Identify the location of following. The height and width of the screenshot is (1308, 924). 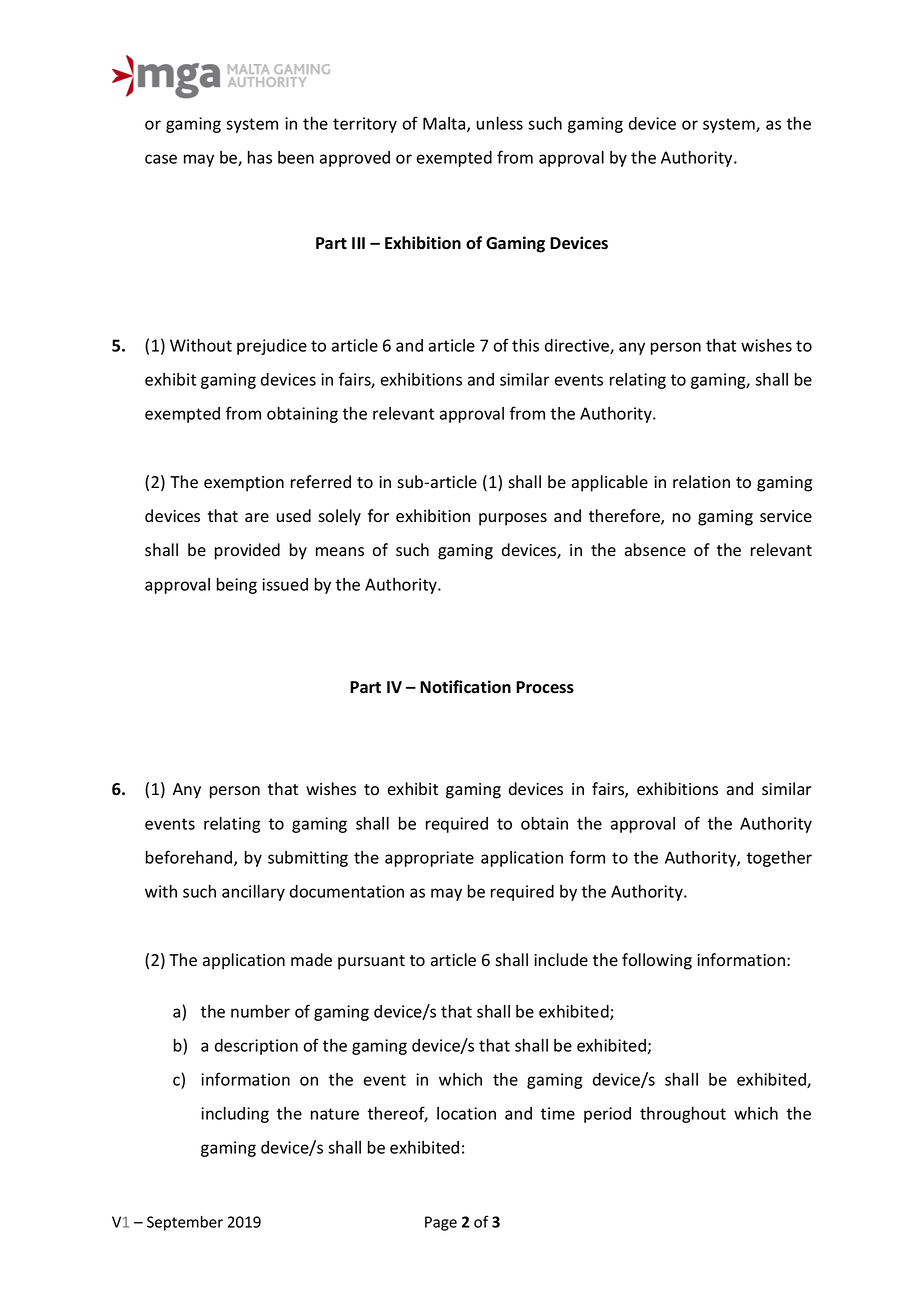
(657, 961).
